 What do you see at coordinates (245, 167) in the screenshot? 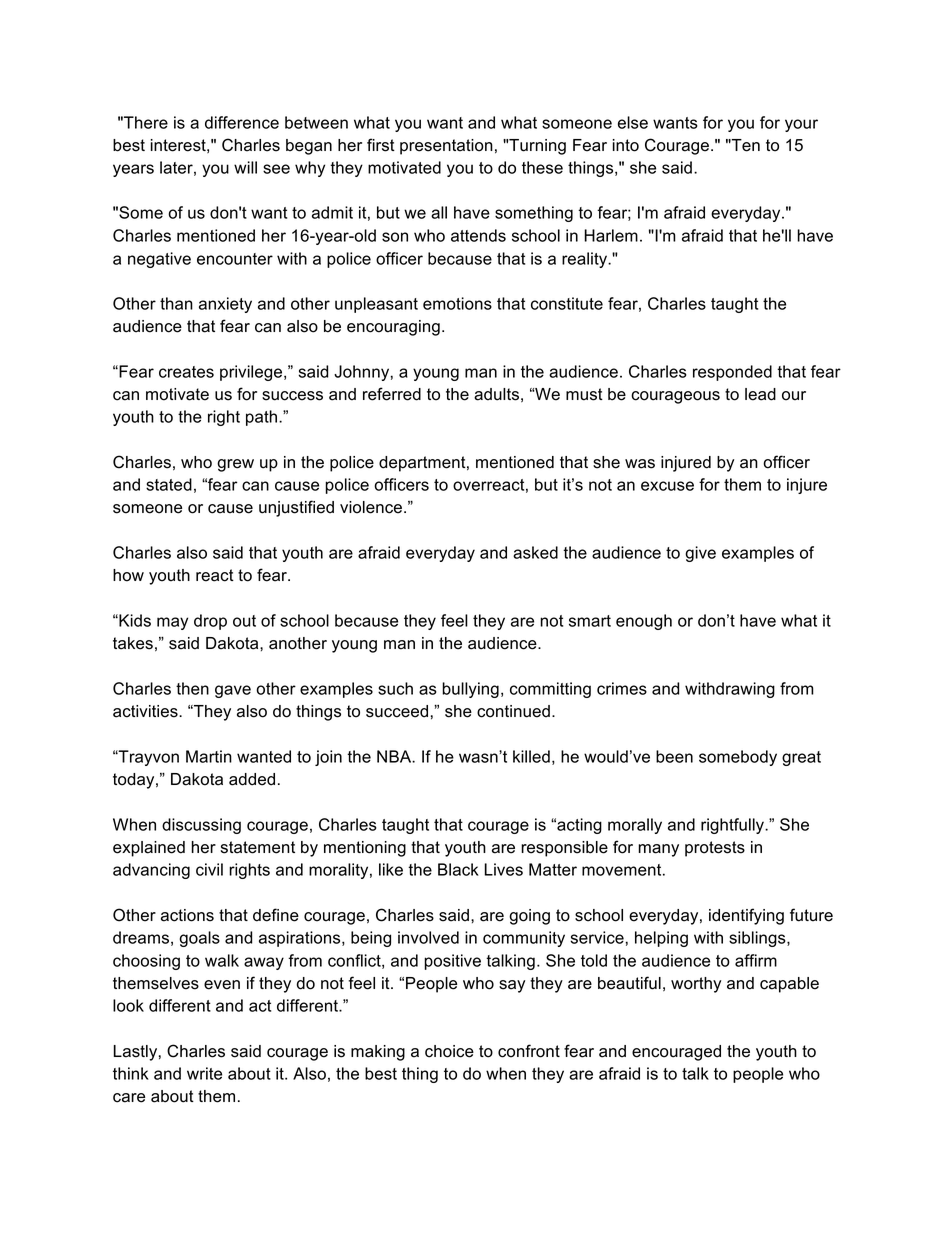
I see `will` at bounding box center [245, 167].
